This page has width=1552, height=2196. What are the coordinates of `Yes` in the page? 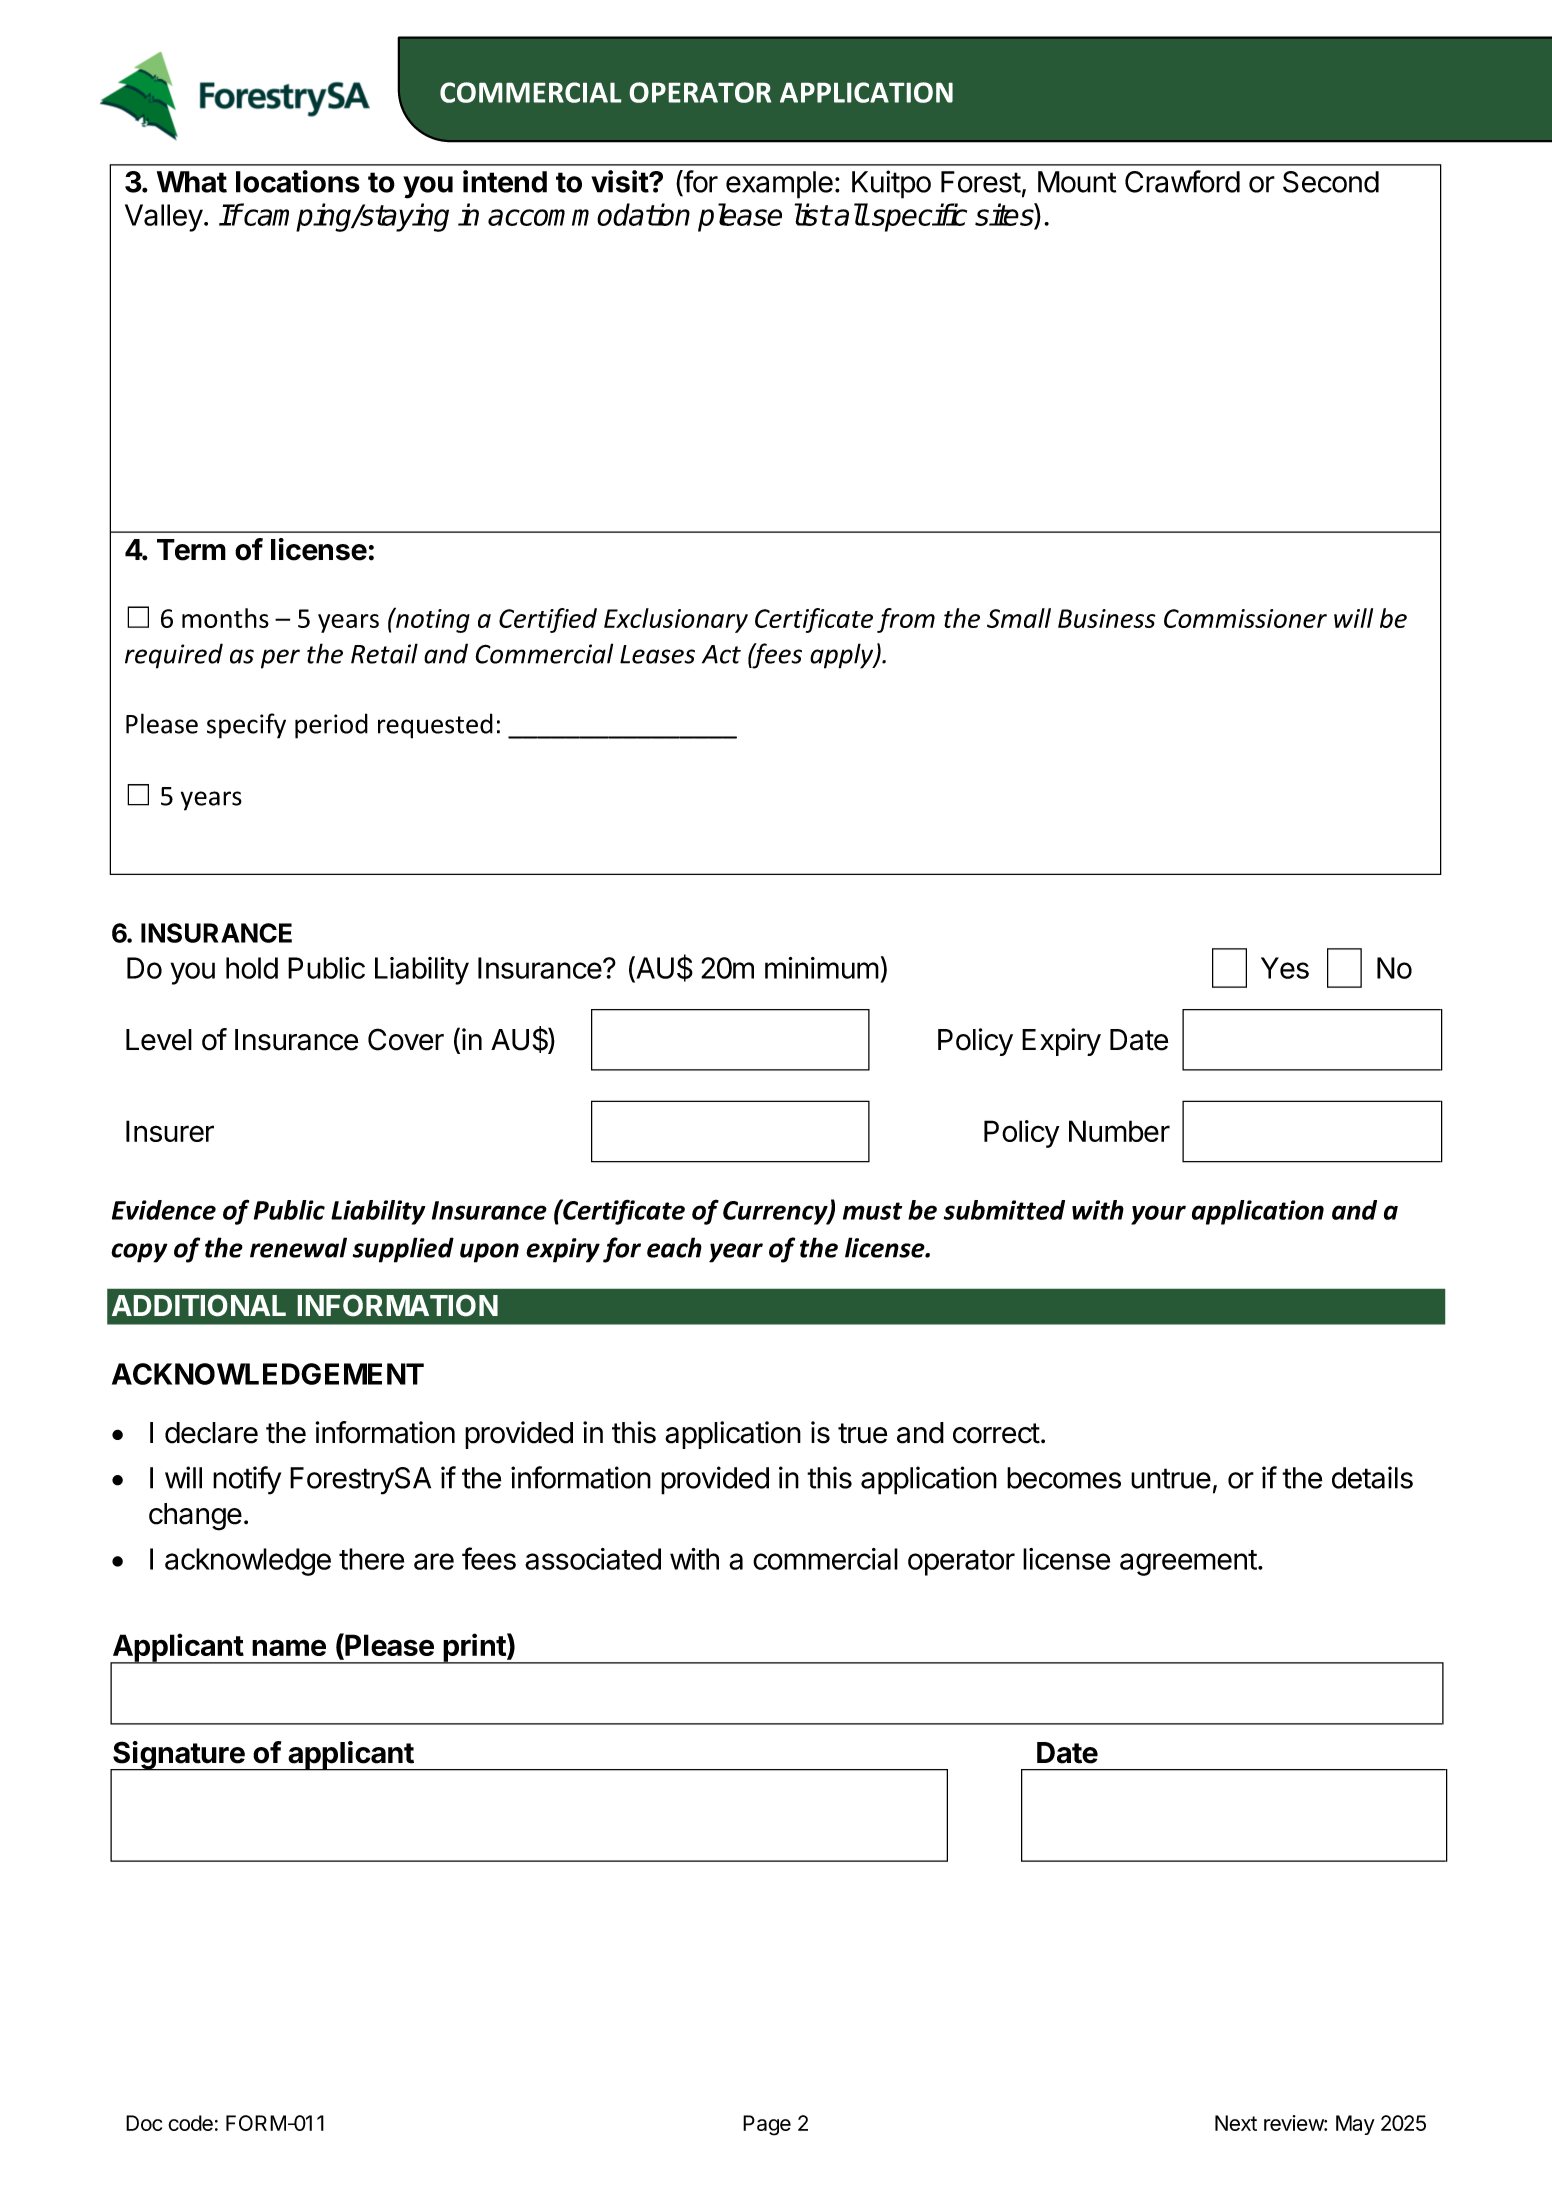 It's located at (1285, 968).
